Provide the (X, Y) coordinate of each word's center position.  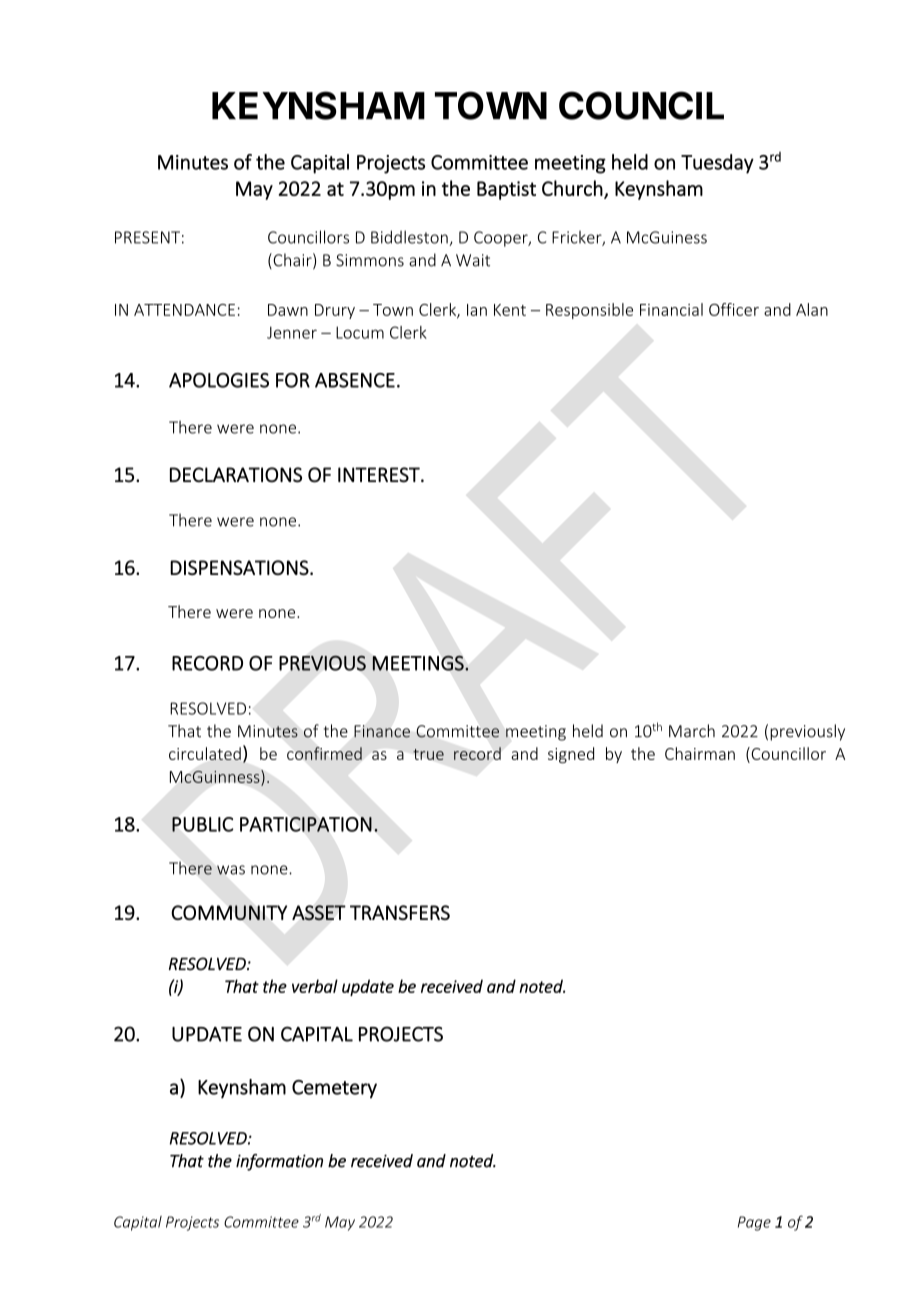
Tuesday (717, 164)
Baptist (506, 190)
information (279, 1162)
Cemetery (334, 1089)
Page (754, 1223)
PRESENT (147, 237)
